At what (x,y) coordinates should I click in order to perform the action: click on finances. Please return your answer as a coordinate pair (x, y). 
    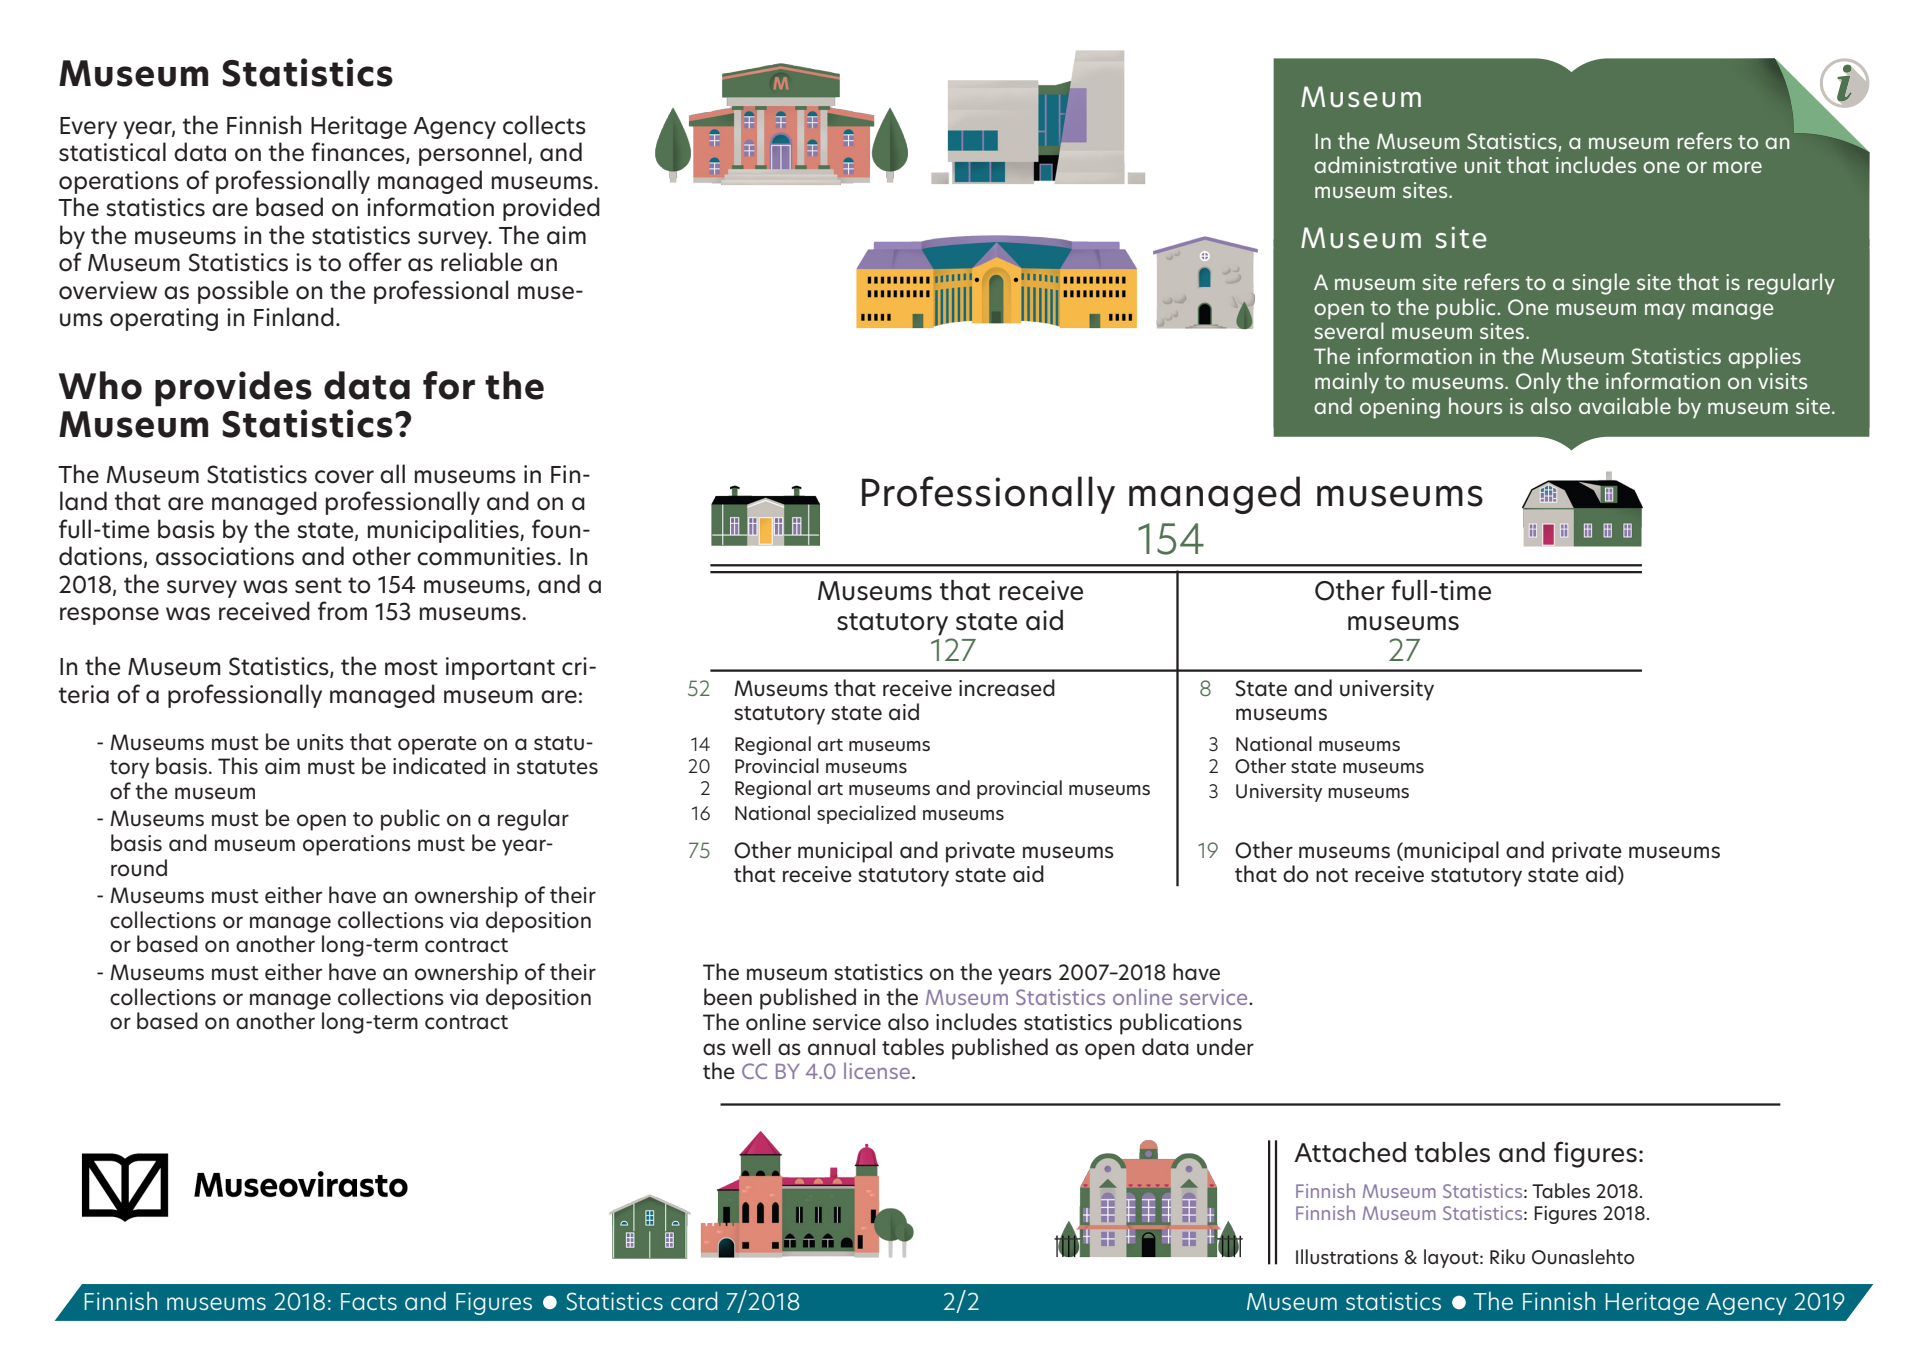
    Looking at the image, I should click on (359, 153).
